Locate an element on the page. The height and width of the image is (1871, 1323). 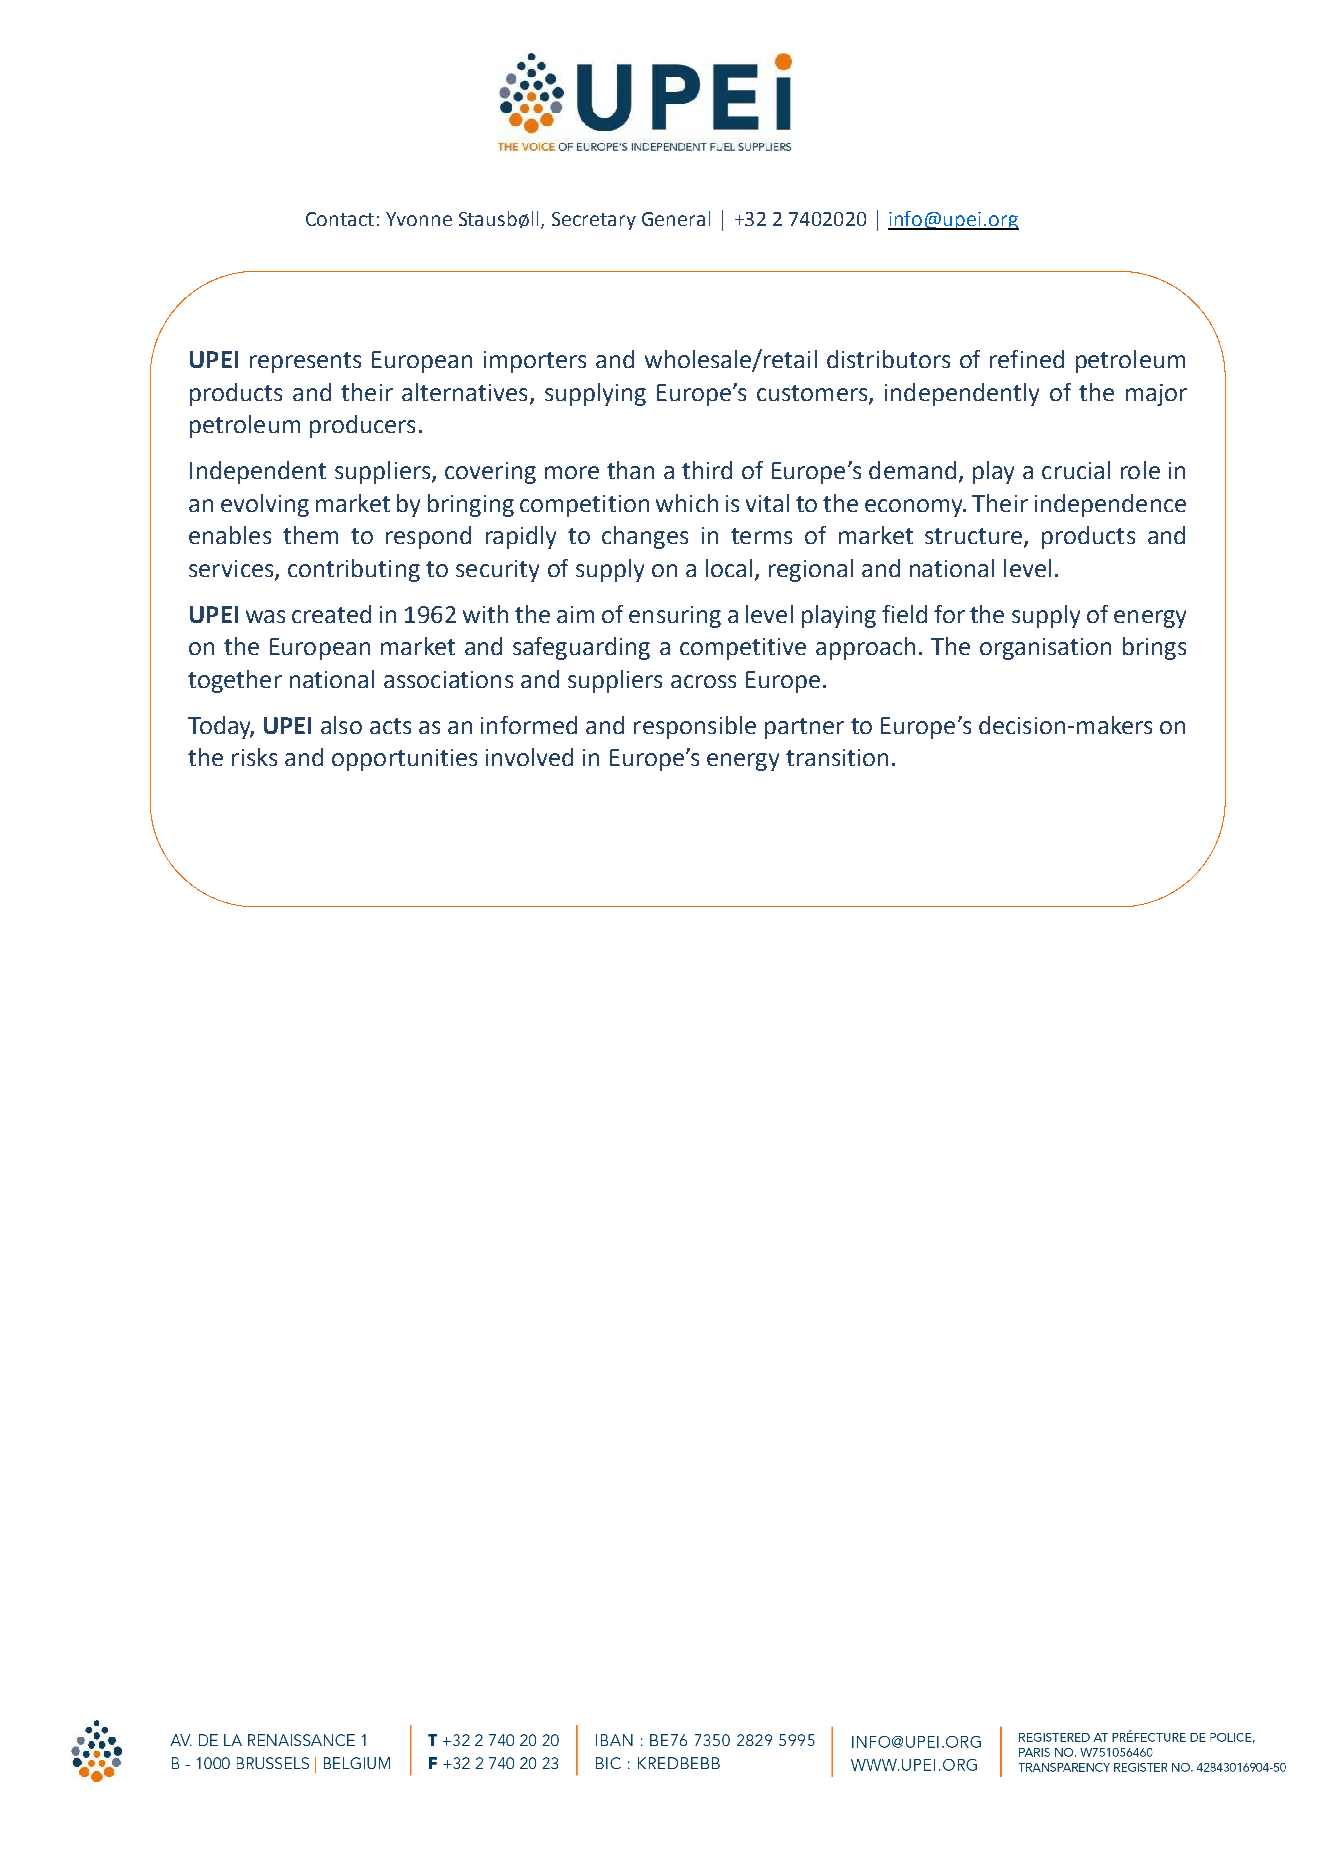
major is located at coordinates (1156, 395).
